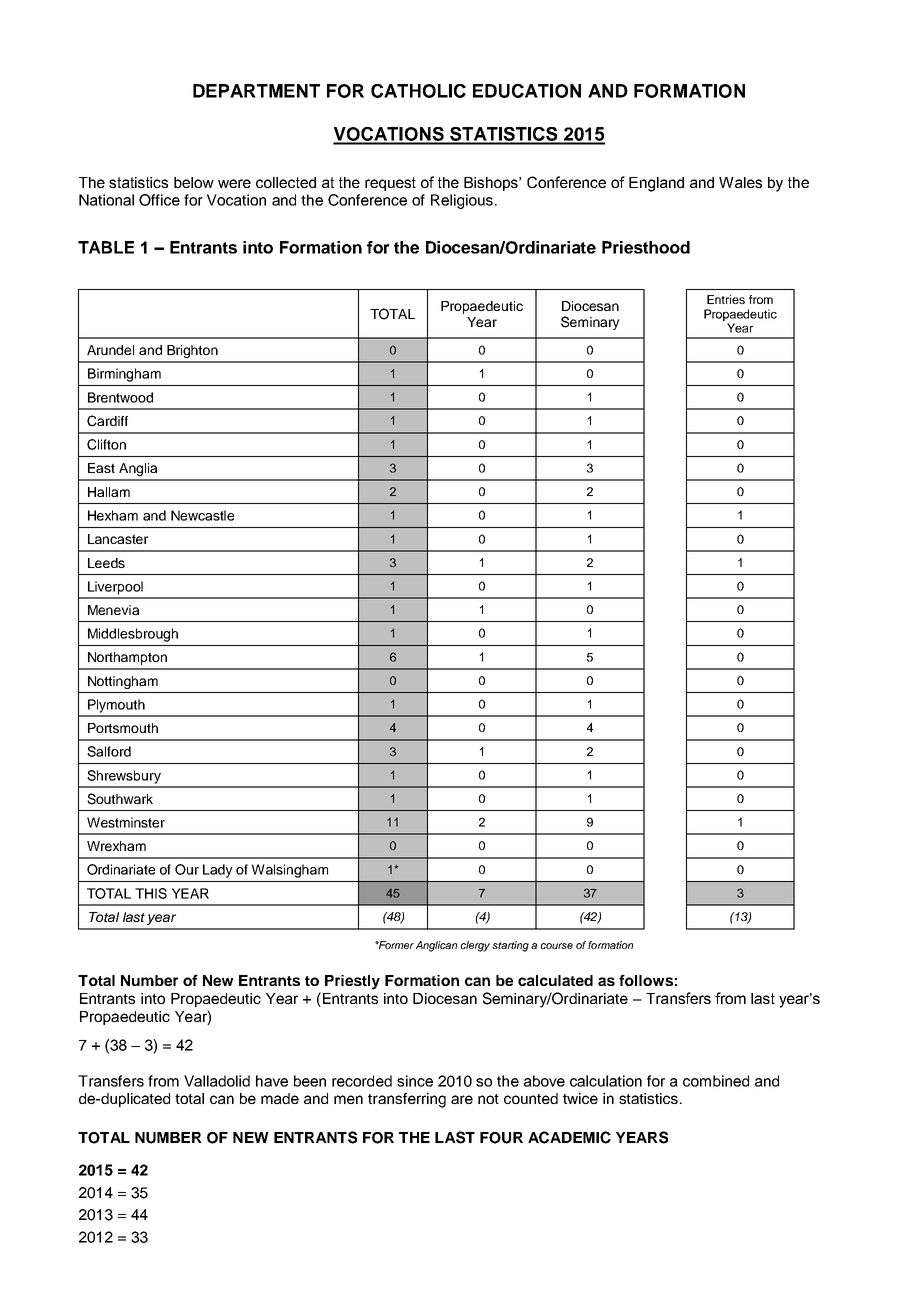 The image size is (924, 1308). Describe the element at coordinates (656, 184) in the screenshot. I see `England` at that location.
